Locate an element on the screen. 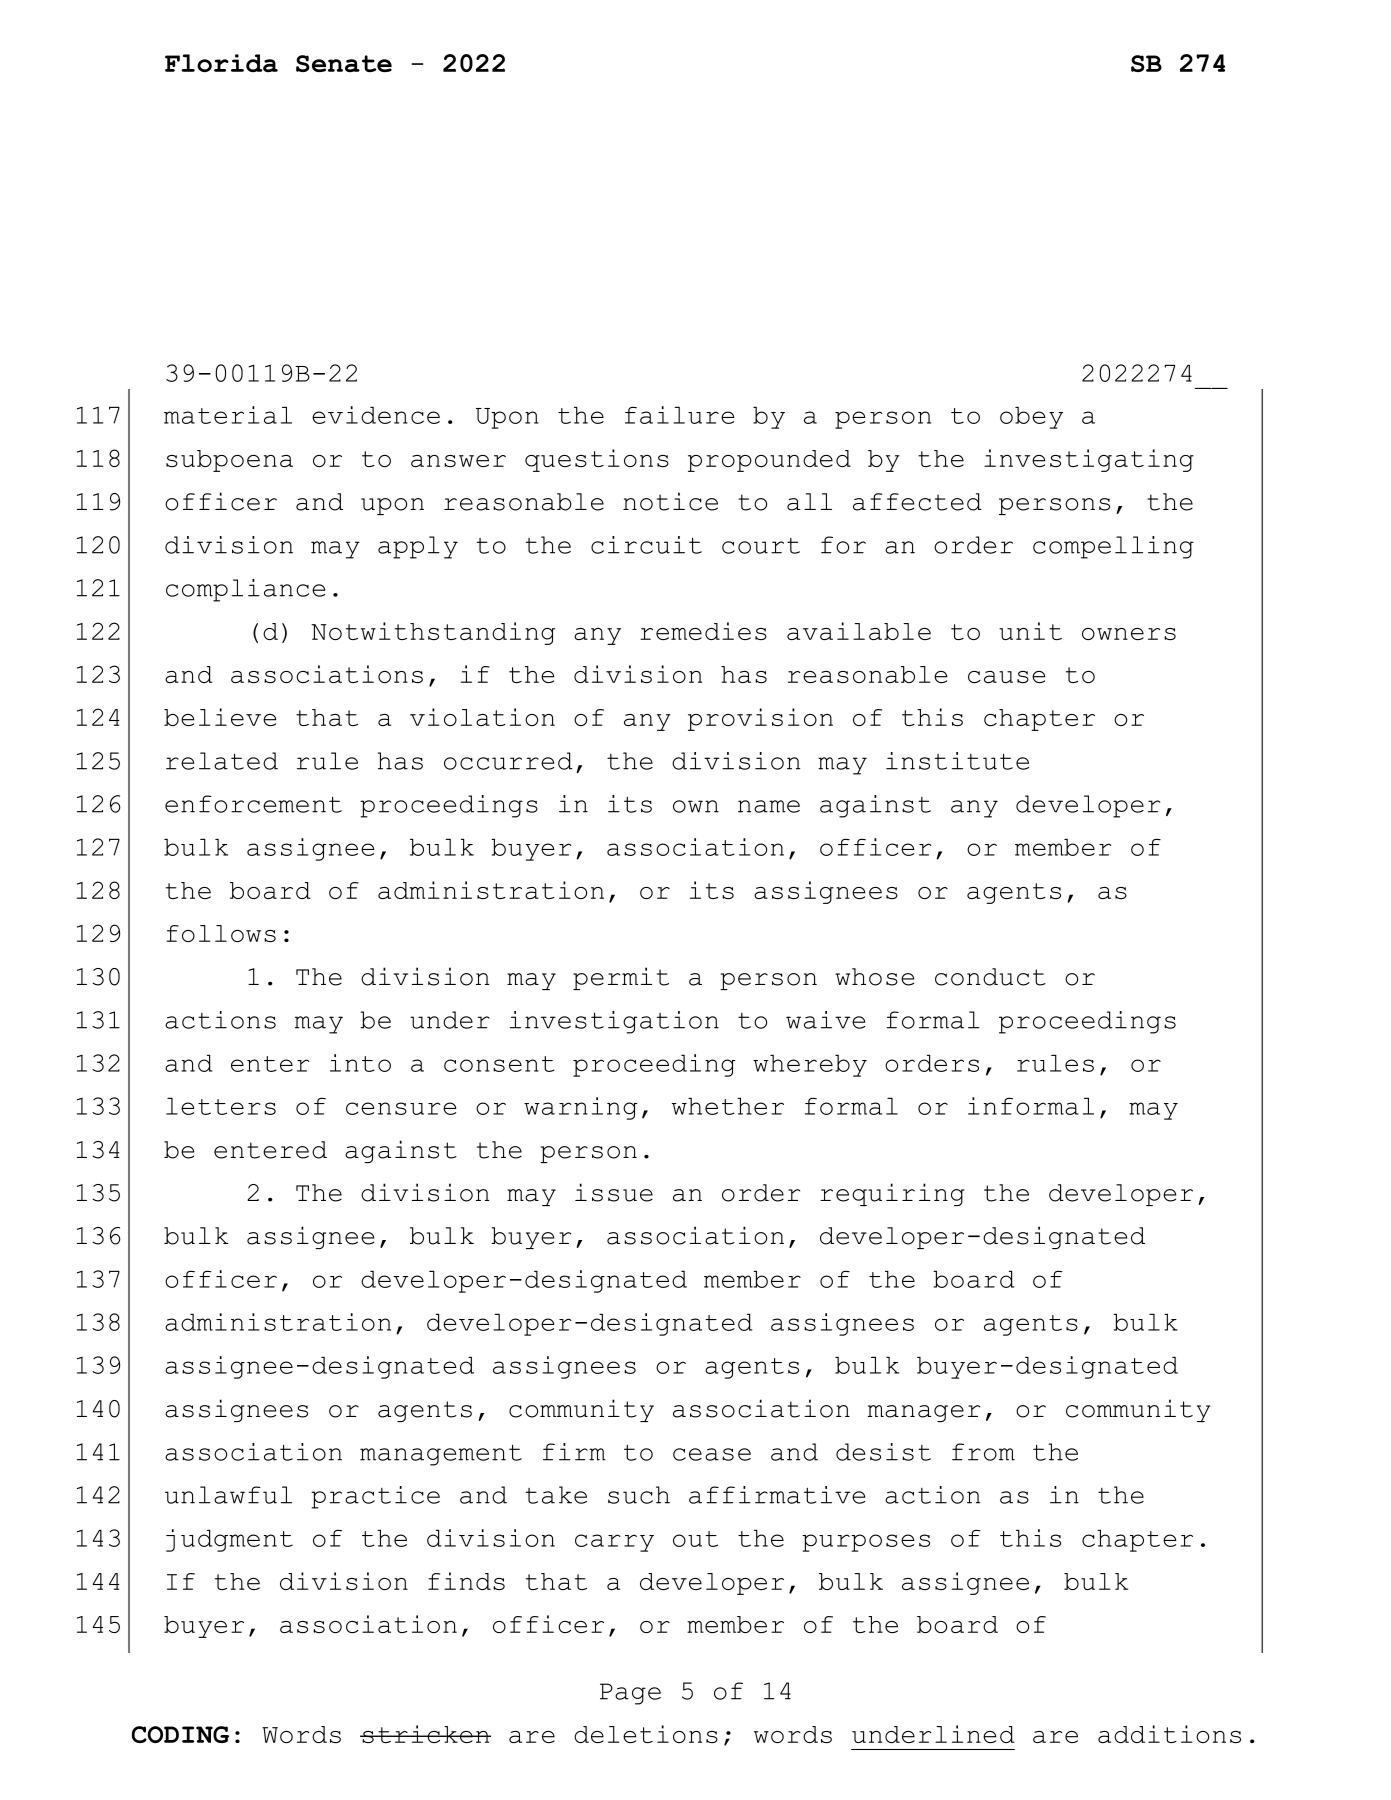 Image resolution: width=1391 pixels, height=1800 pixels. failure is located at coordinates (680, 415).
